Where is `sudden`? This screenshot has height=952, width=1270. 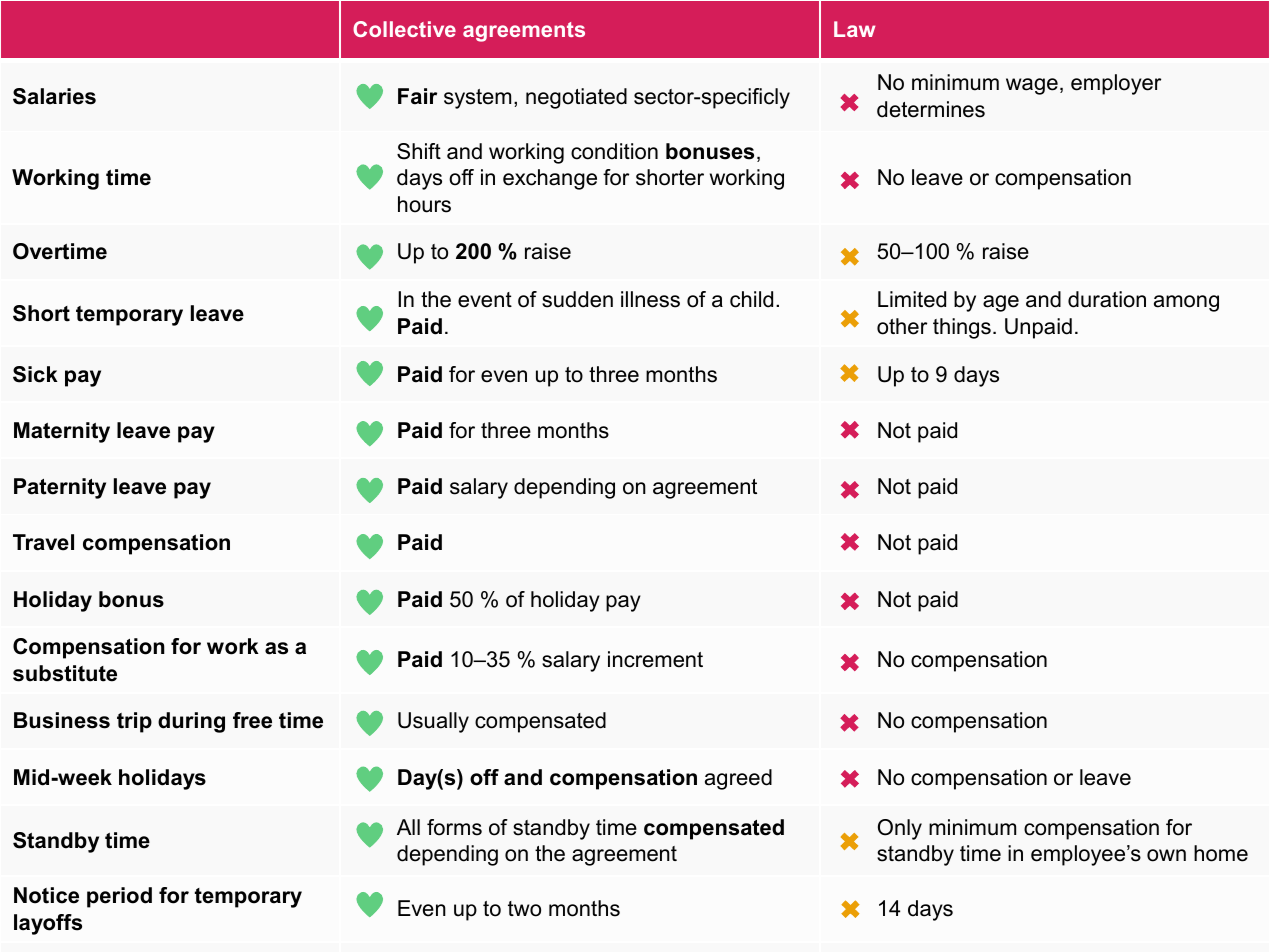 sudden is located at coordinates (577, 299).
